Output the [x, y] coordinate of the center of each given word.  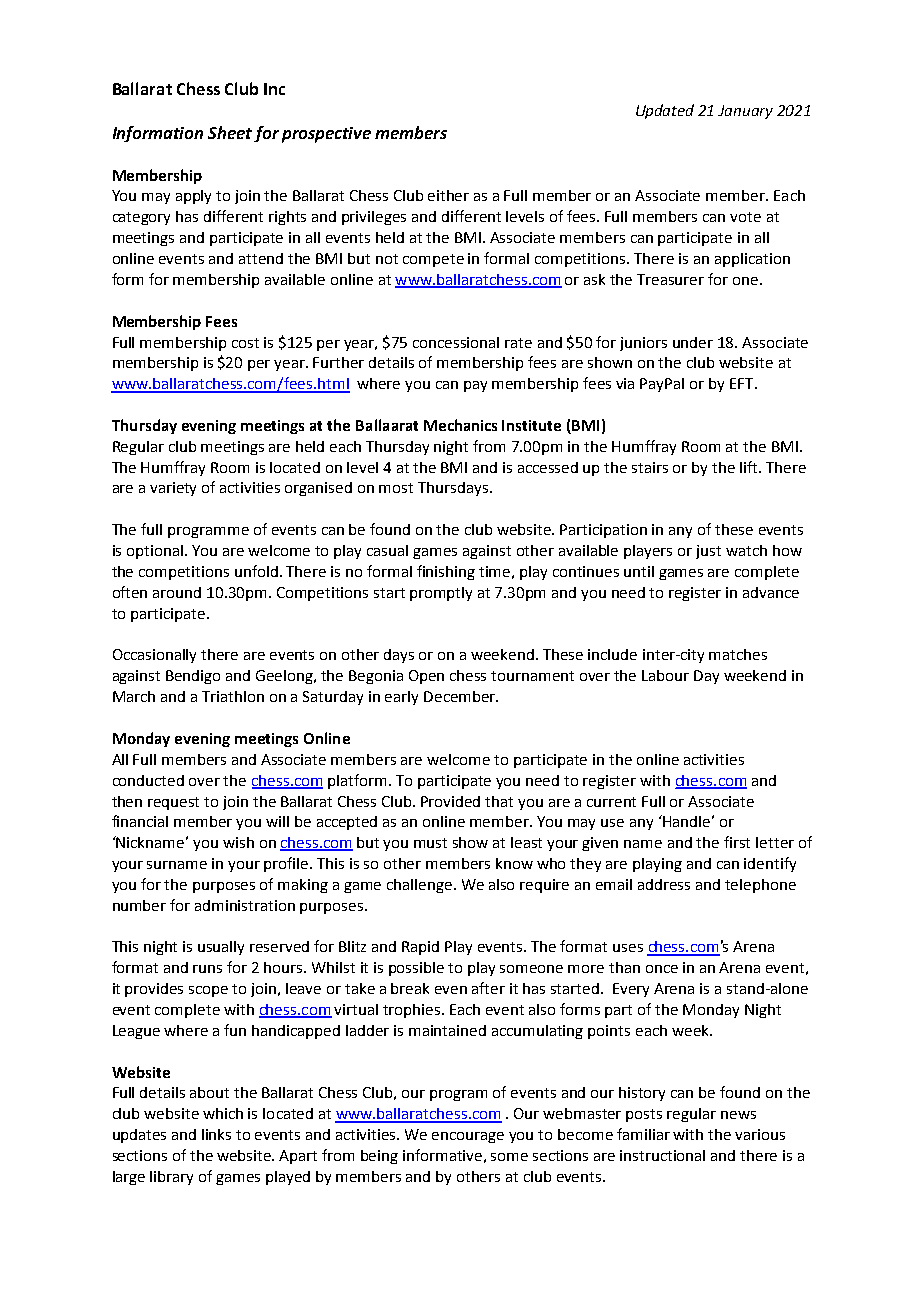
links [216, 1134]
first [737, 842]
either [448, 195]
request [173, 803]
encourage [468, 1137]
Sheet [230, 132]
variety [173, 489]
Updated [665, 111]
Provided [450, 801]
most [396, 488]
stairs [650, 467]
